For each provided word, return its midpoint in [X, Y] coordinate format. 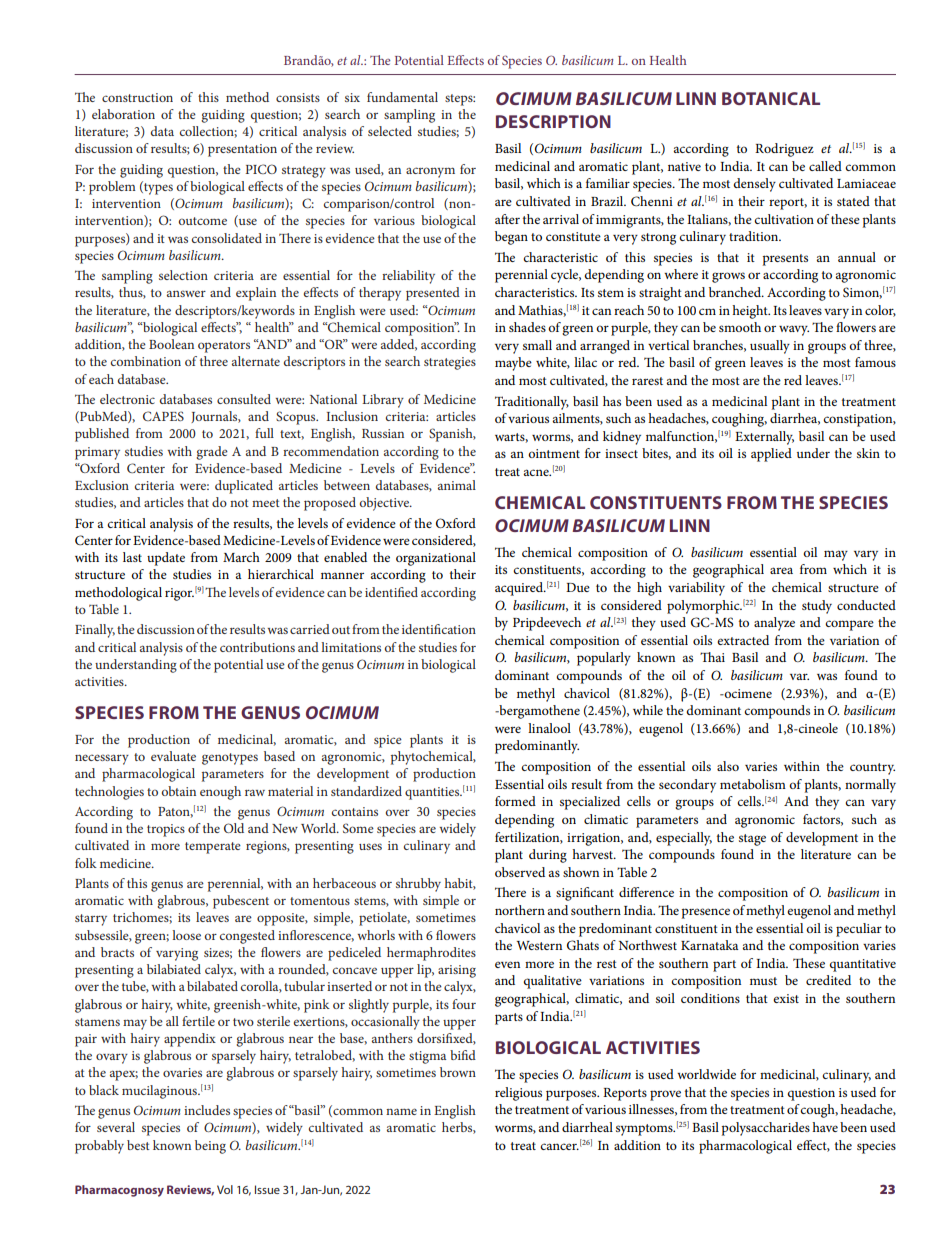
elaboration [123, 114]
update [166, 559]
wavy [794, 331]
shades [527, 327]
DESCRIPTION [553, 121]
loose [186, 935]
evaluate [173, 756]
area [781, 570]
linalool [549, 728]
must [763, 981]
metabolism [753, 784]
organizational [436, 559]
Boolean [171, 344]
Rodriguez [784, 150]
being [210, 1147]
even [507, 964]
